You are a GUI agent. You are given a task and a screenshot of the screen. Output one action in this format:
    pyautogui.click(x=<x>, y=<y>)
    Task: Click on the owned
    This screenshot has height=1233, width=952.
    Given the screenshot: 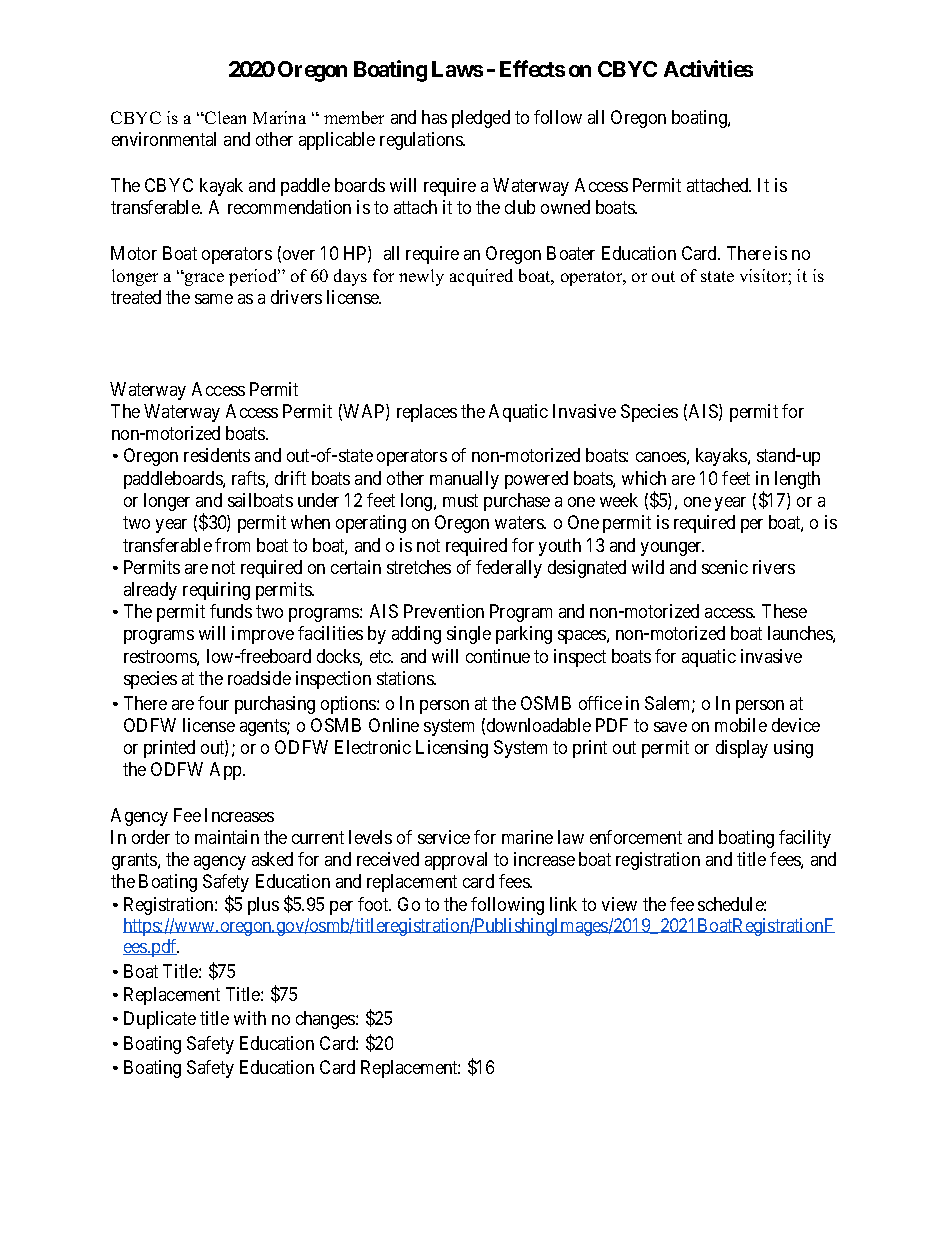 What is the action you would take?
    pyautogui.click(x=565, y=207)
